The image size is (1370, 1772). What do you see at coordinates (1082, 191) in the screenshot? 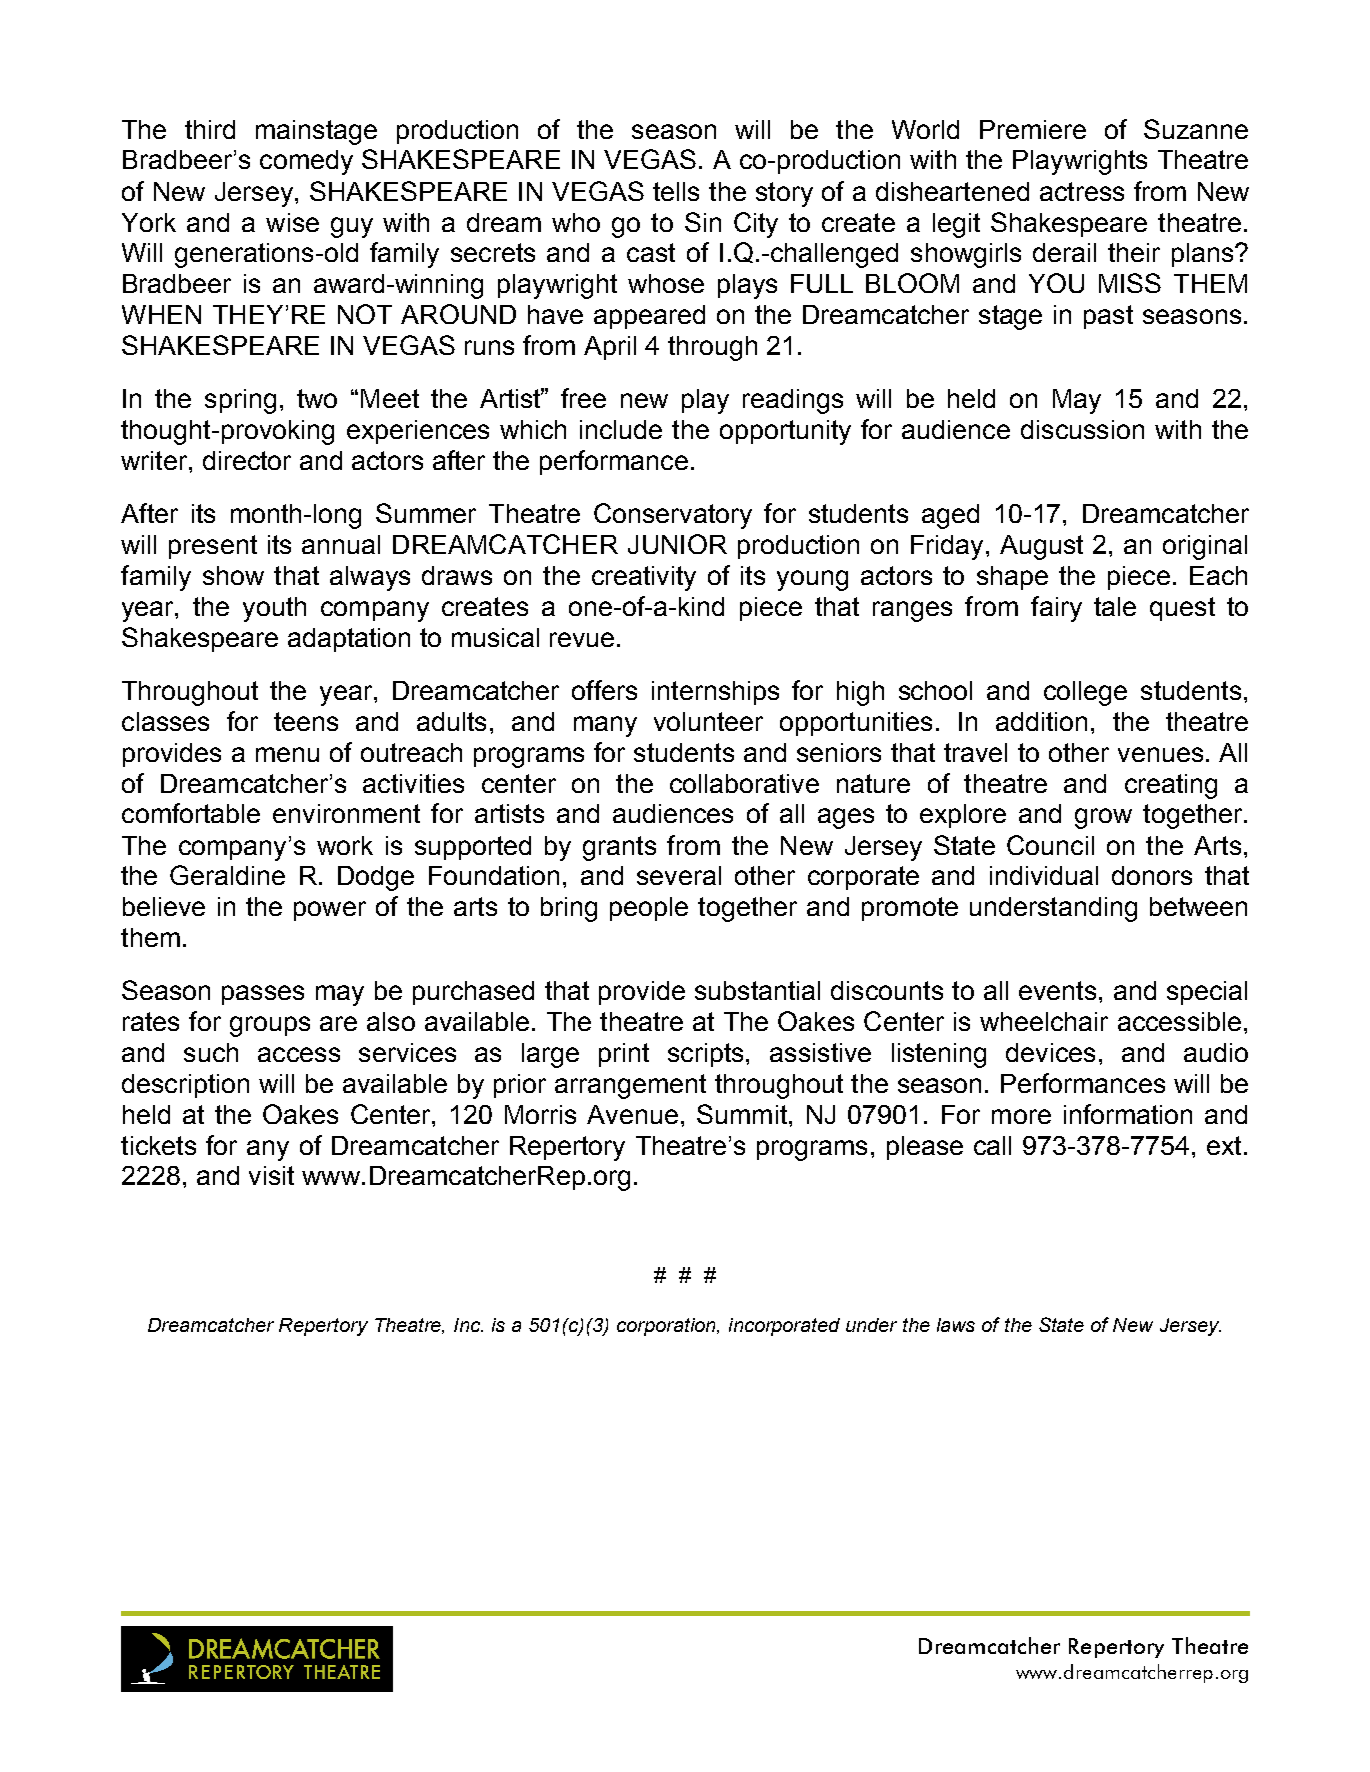
I see `actress` at bounding box center [1082, 191].
